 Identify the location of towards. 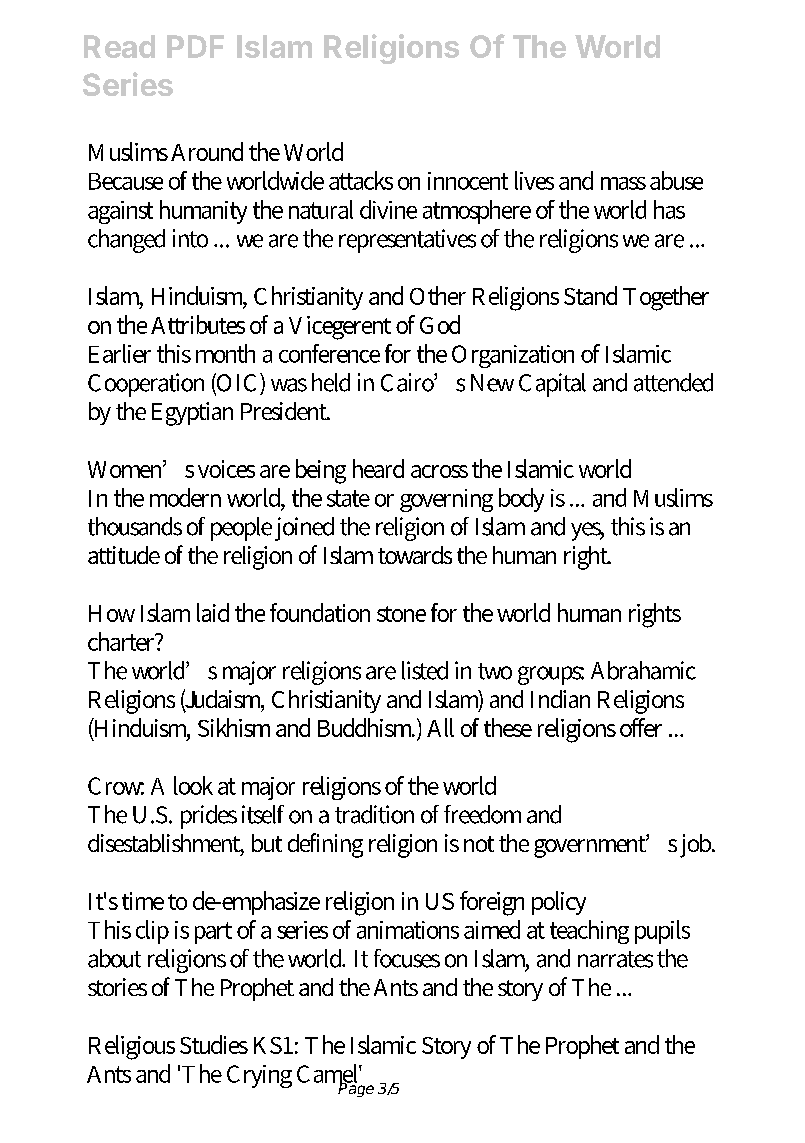
(415, 555).
